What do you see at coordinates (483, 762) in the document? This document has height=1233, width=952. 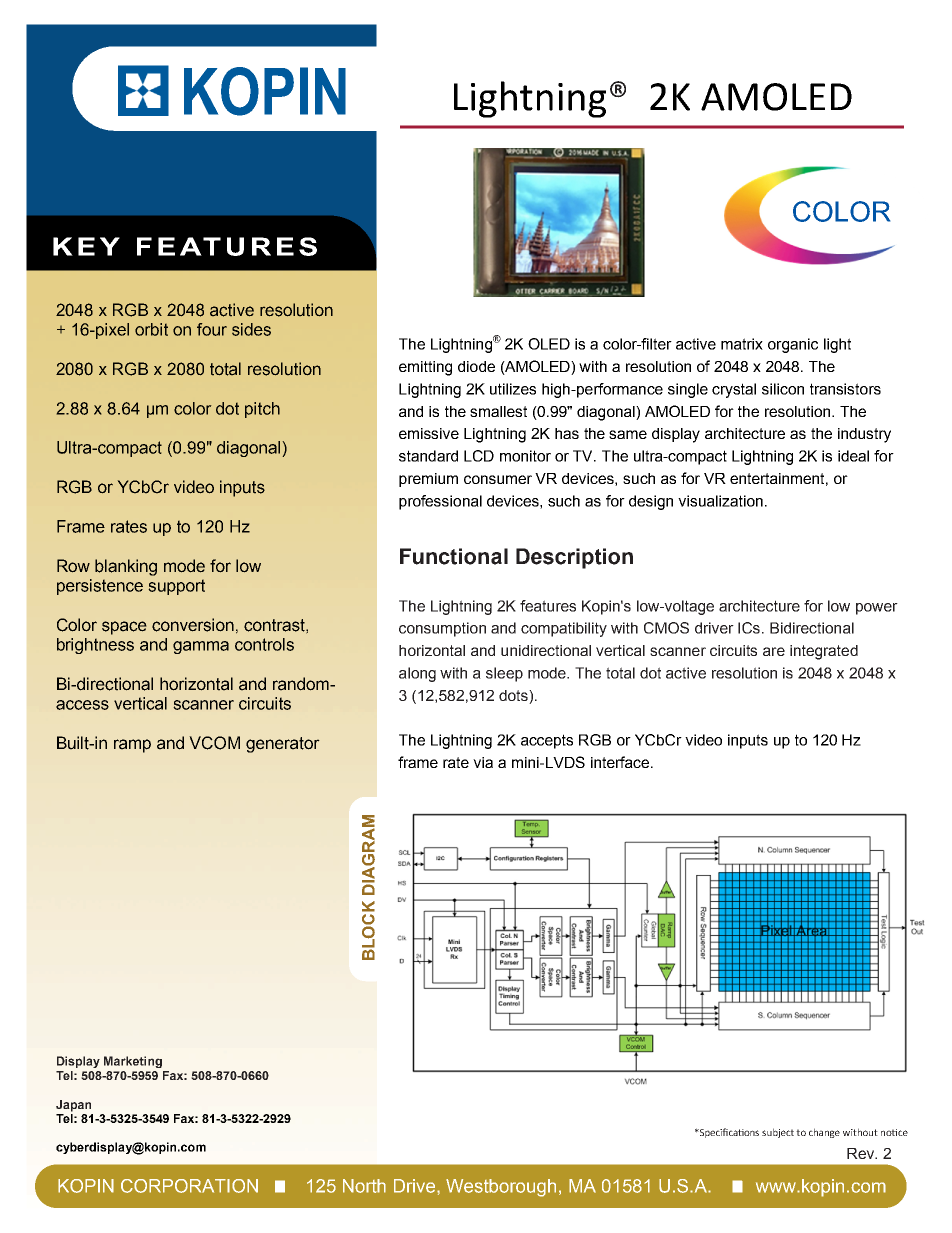 I see `via` at bounding box center [483, 762].
